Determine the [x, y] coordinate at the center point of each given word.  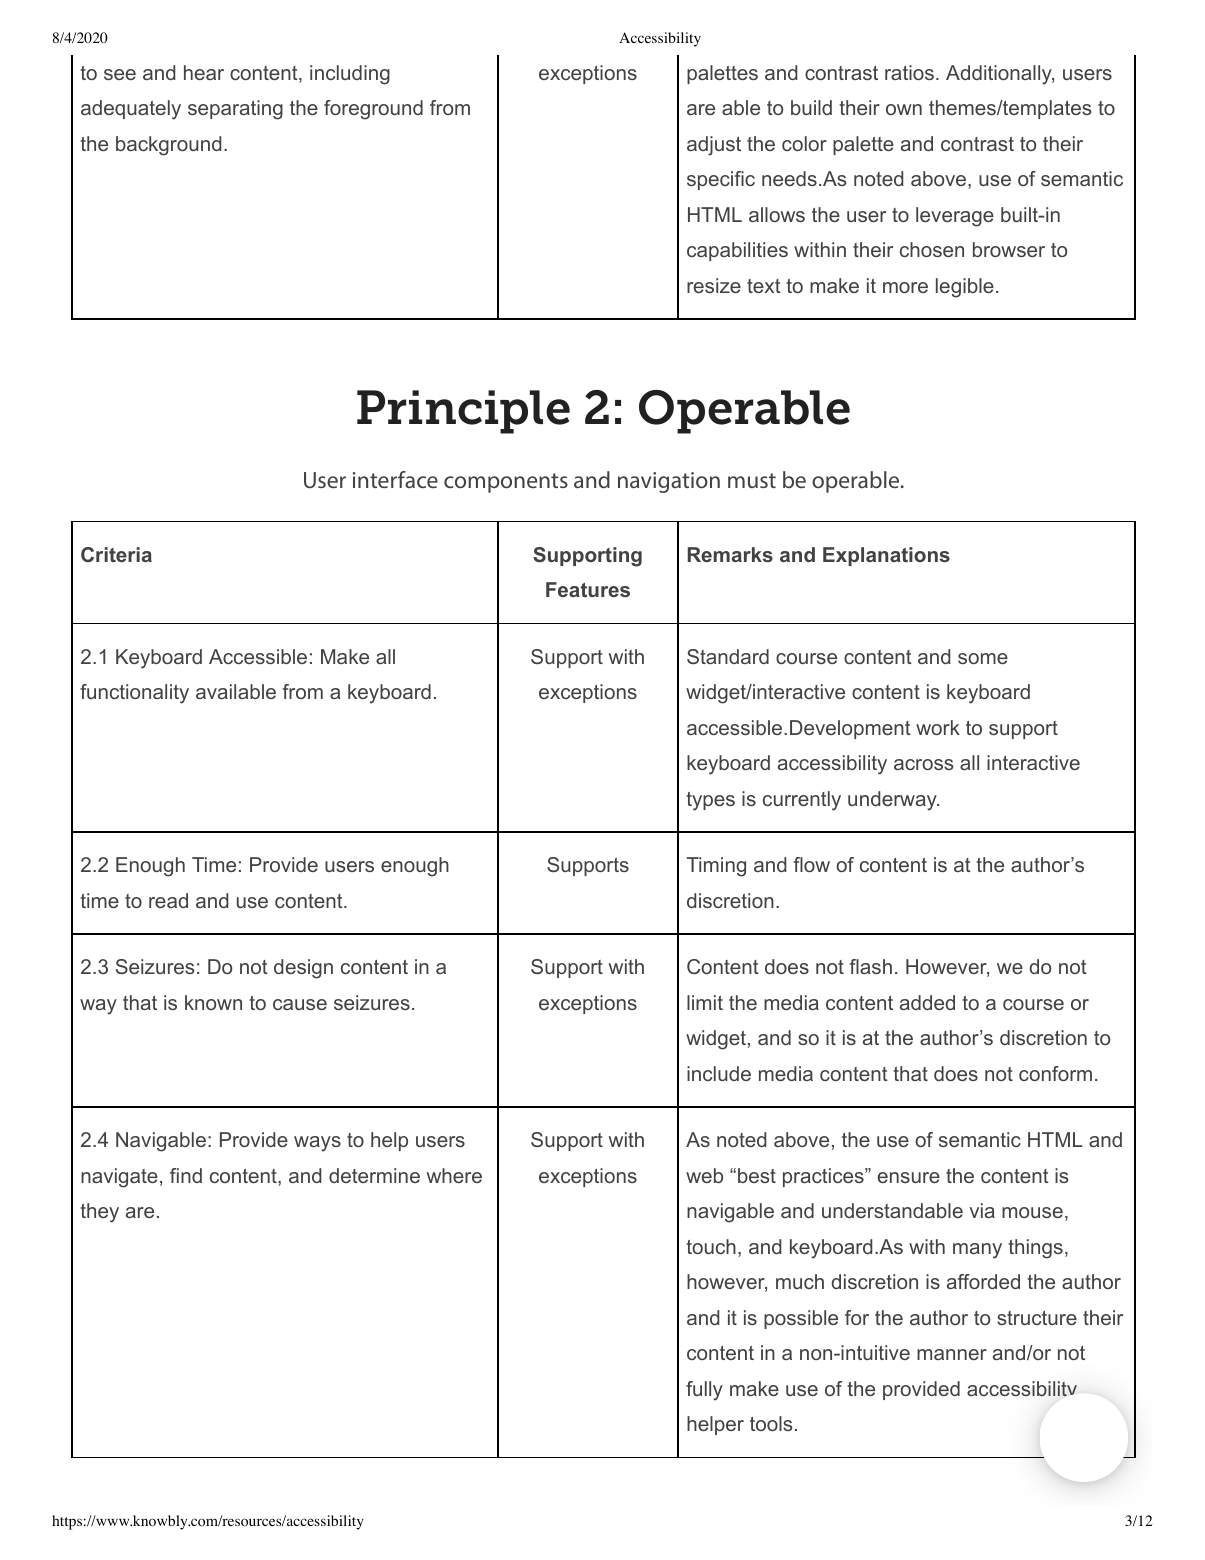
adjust [714, 146]
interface [395, 479]
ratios [909, 72]
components [506, 483]
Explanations [886, 556]
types [710, 801]
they [99, 1213]
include [719, 1073]
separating [235, 110]
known [213, 1002]
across [923, 764]
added [927, 1002]
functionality [134, 694]
